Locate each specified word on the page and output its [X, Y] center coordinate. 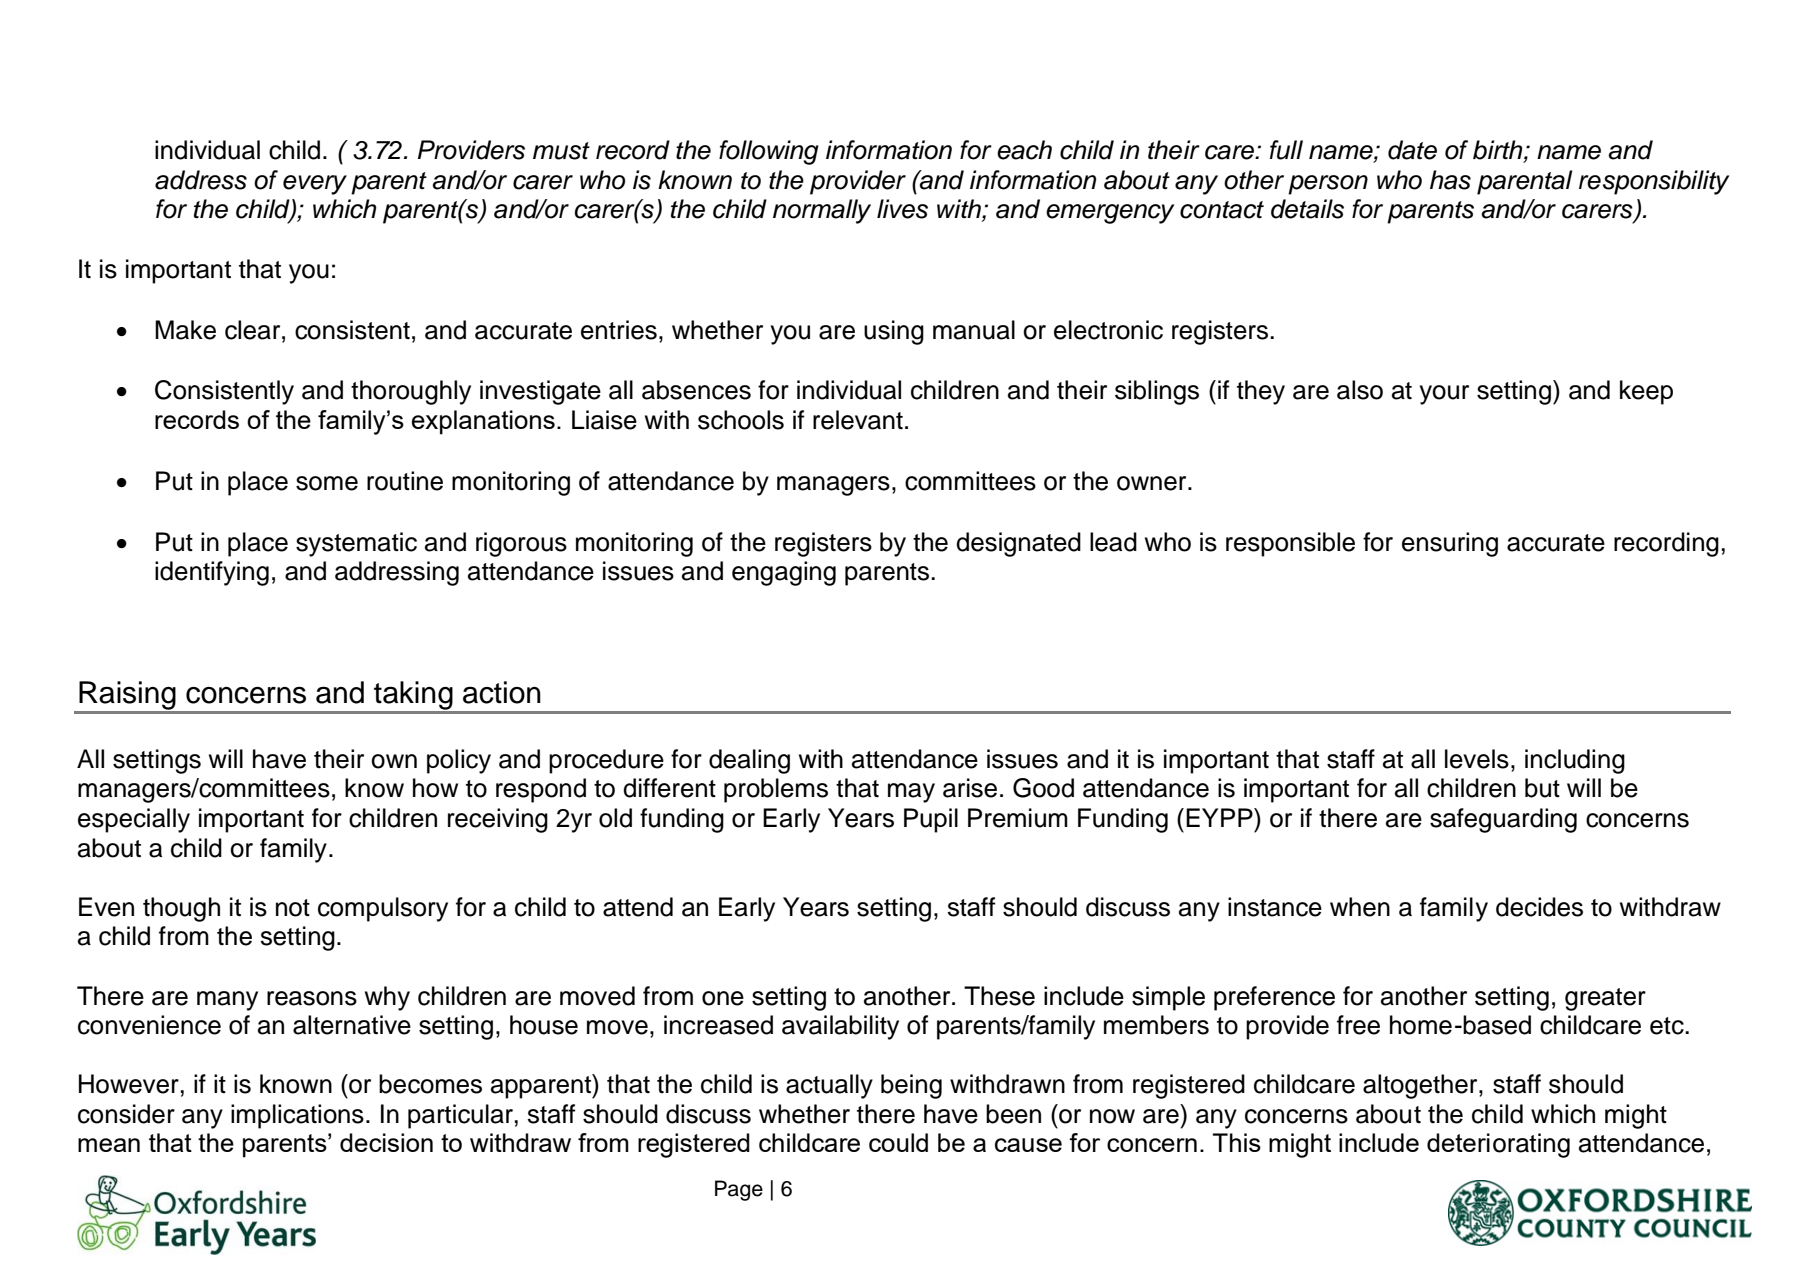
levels [1477, 759]
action [502, 692]
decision [386, 1142]
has [1450, 180]
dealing [749, 761]
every [315, 185]
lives [902, 209]
